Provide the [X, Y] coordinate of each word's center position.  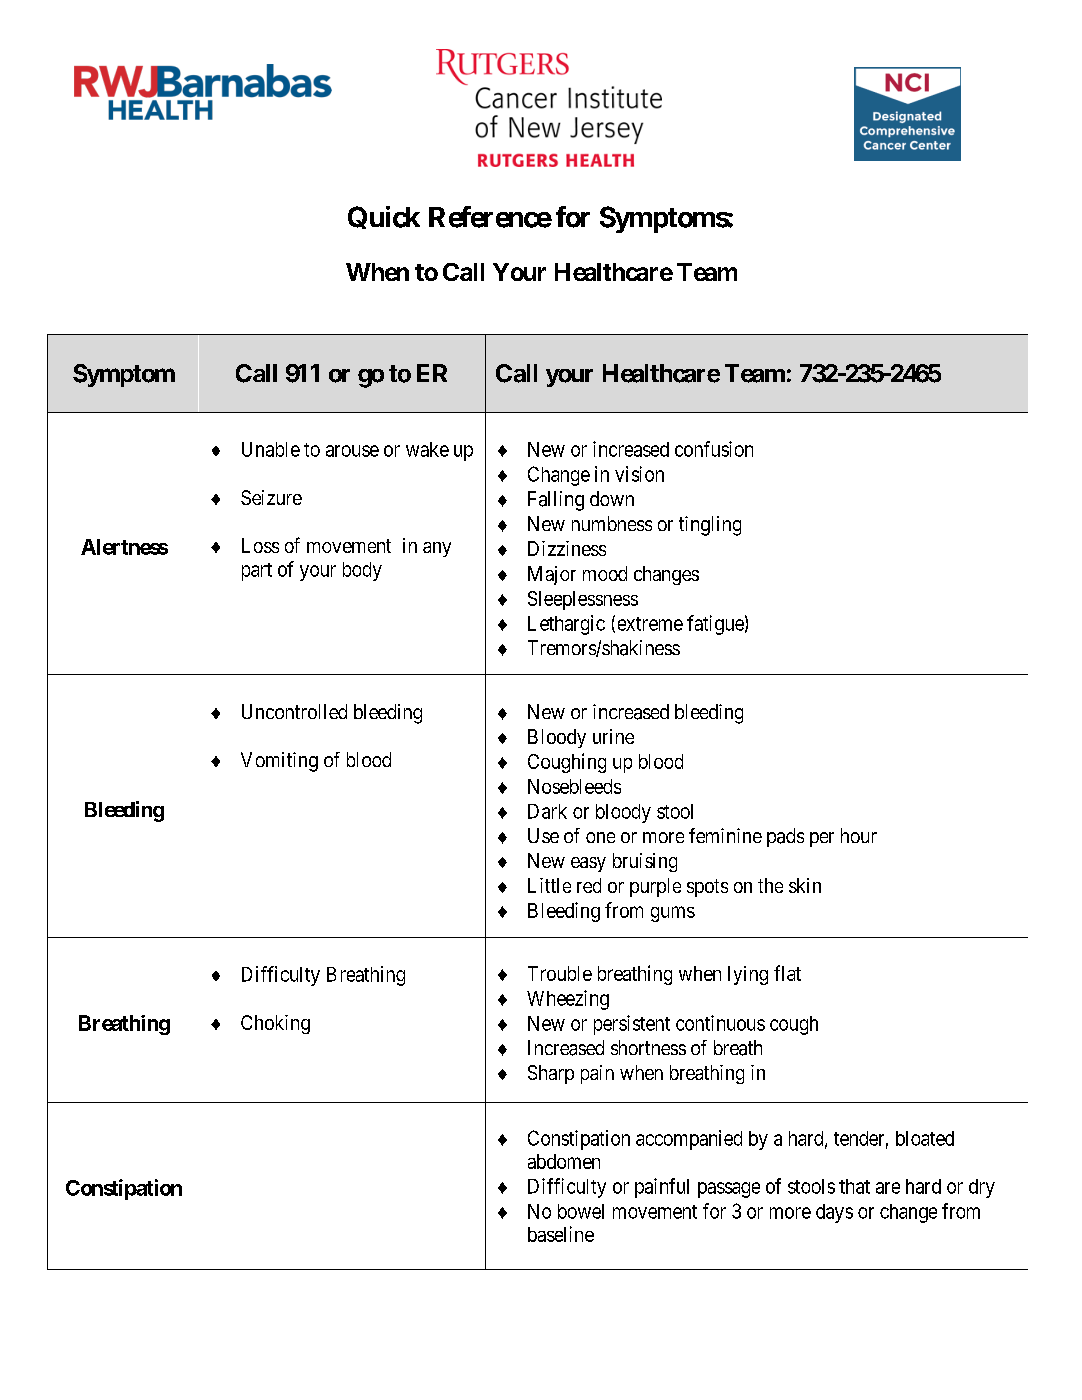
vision [639, 474]
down [612, 498]
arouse [352, 451]
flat [787, 973]
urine [613, 736]
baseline [561, 1234]
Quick [384, 217]
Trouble [560, 973]
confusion [714, 449]
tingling [710, 526]
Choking [275, 1024]
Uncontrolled [294, 711]
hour [859, 835]
